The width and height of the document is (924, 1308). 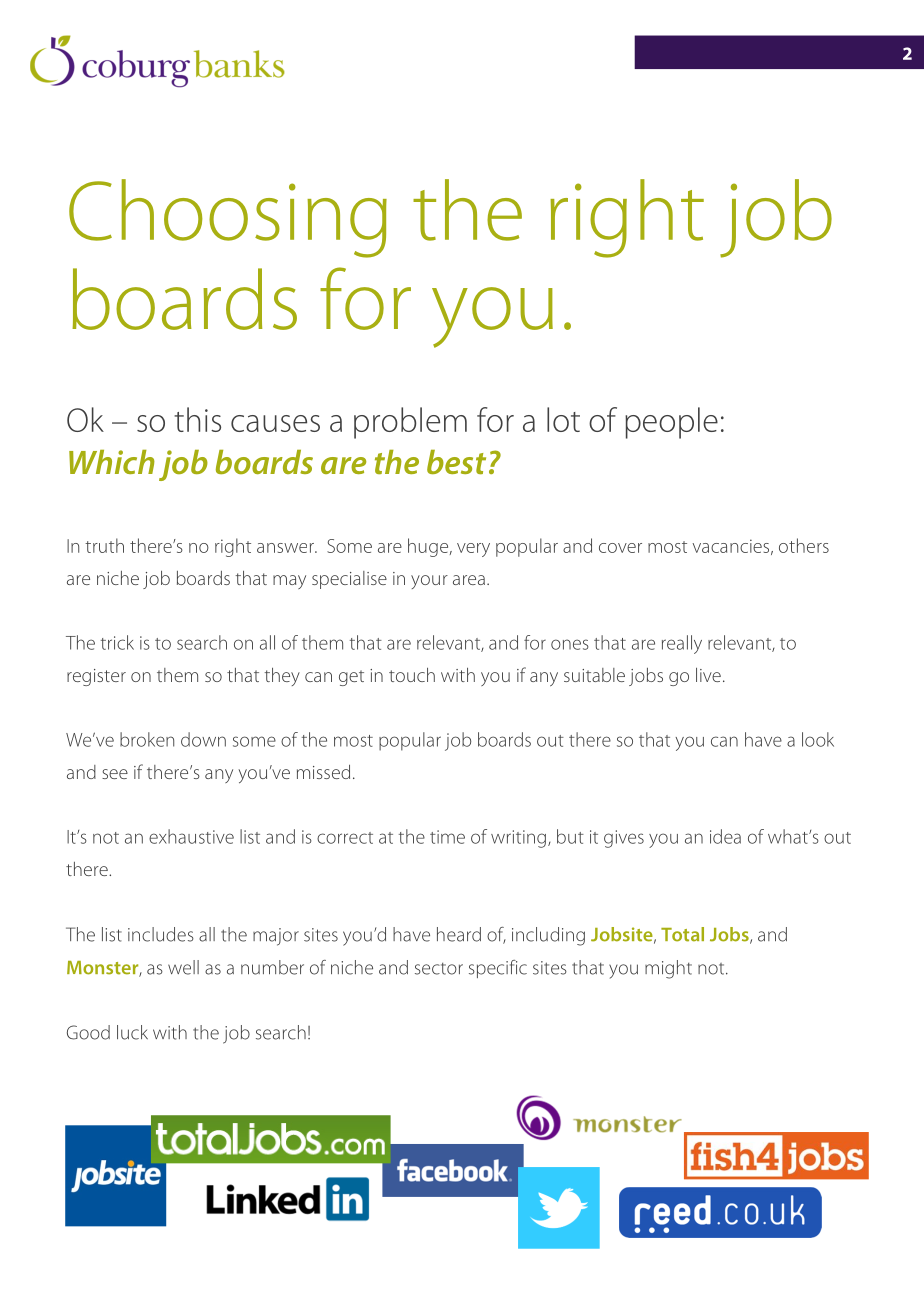 I want to click on might, so click(x=668, y=969).
